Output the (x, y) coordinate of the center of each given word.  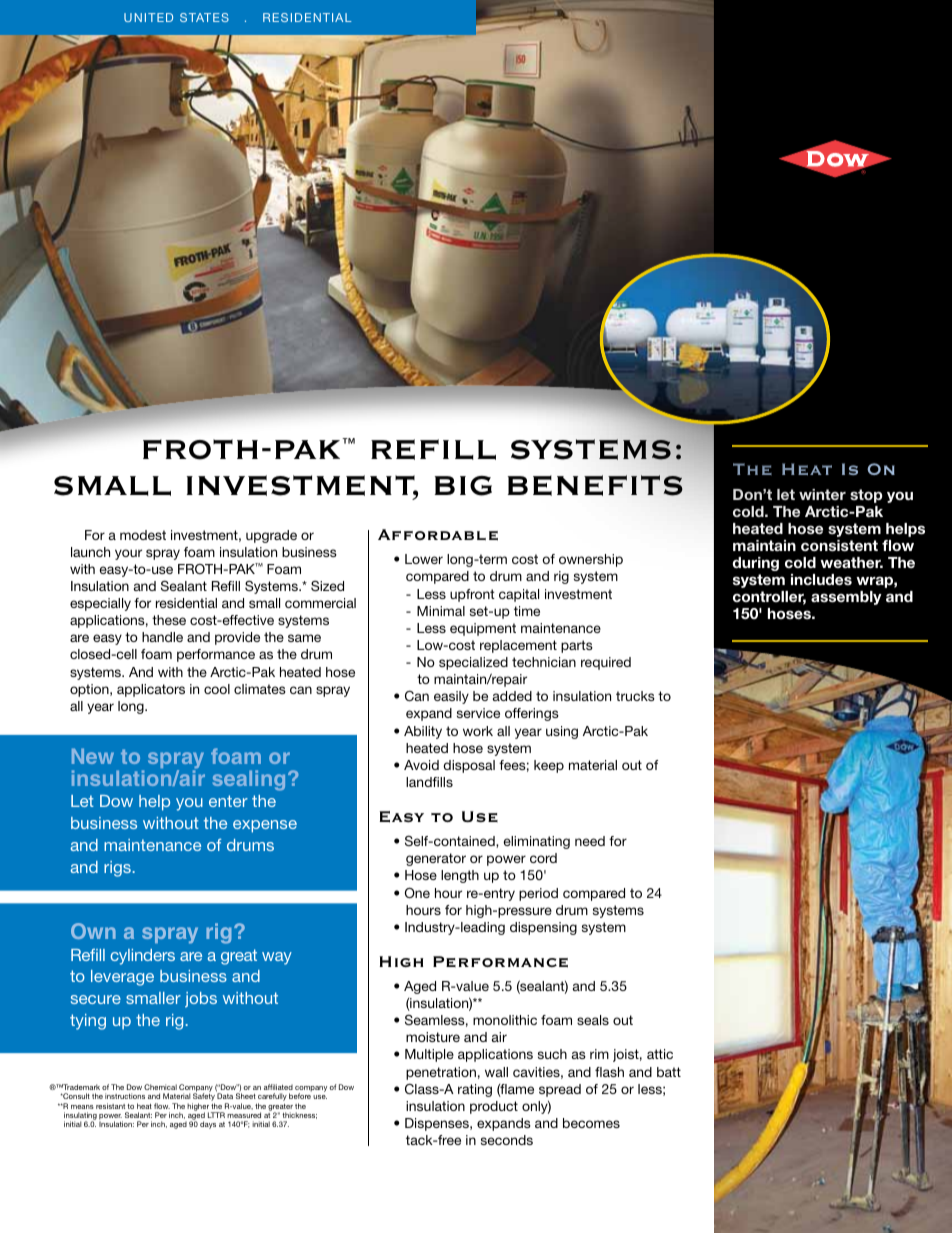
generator (436, 859)
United (148, 17)
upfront (472, 595)
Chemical (160, 1087)
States (204, 17)
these (169, 620)
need (590, 841)
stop (866, 496)
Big (463, 486)
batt (669, 1072)
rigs (118, 869)
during (756, 564)
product (494, 1107)
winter (822, 494)
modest (143, 535)
